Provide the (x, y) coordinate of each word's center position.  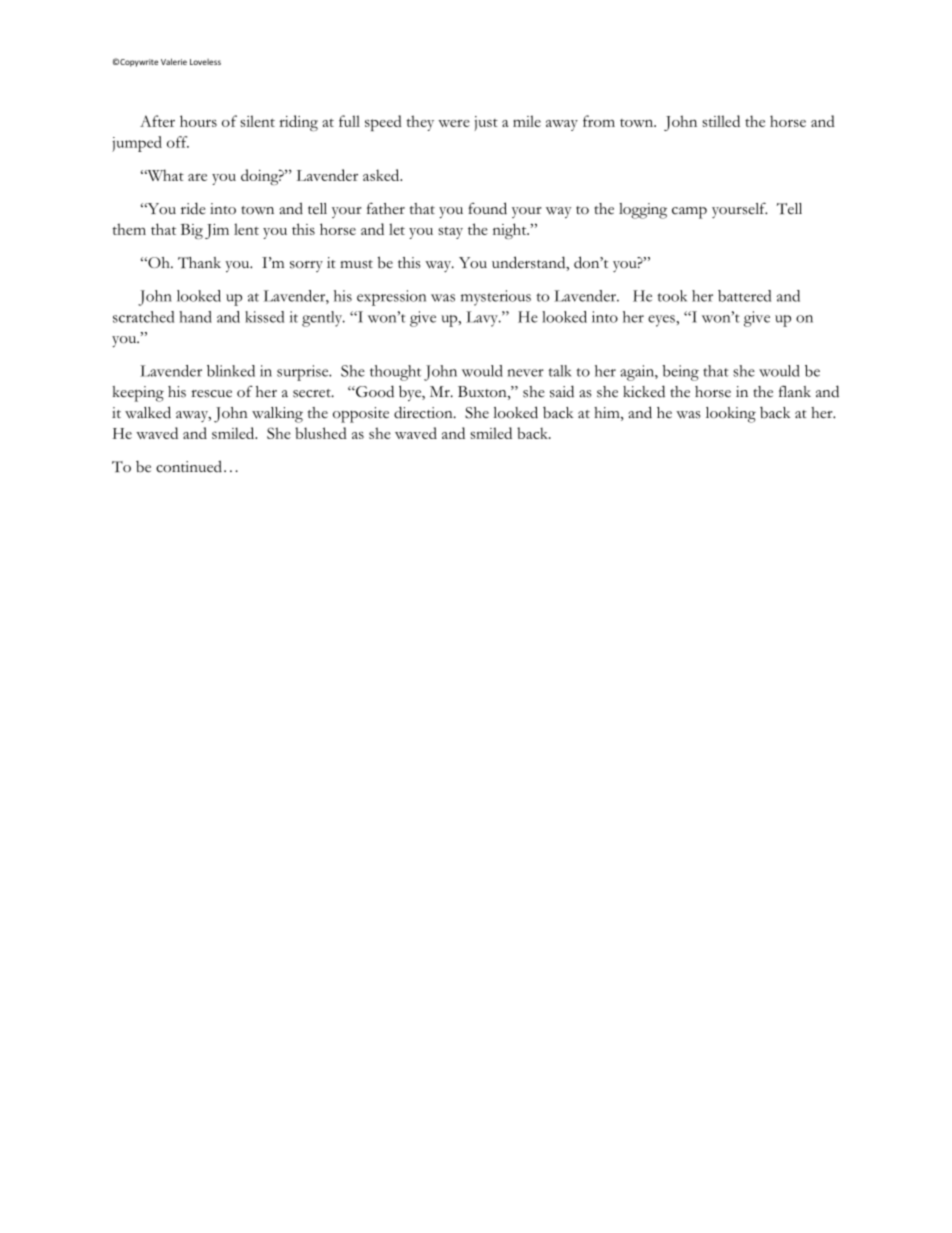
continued (189, 466)
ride (193, 208)
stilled (721, 121)
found (487, 208)
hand (195, 317)
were (454, 123)
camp (689, 212)
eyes (662, 321)
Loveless (205, 62)
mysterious (496, 298)
